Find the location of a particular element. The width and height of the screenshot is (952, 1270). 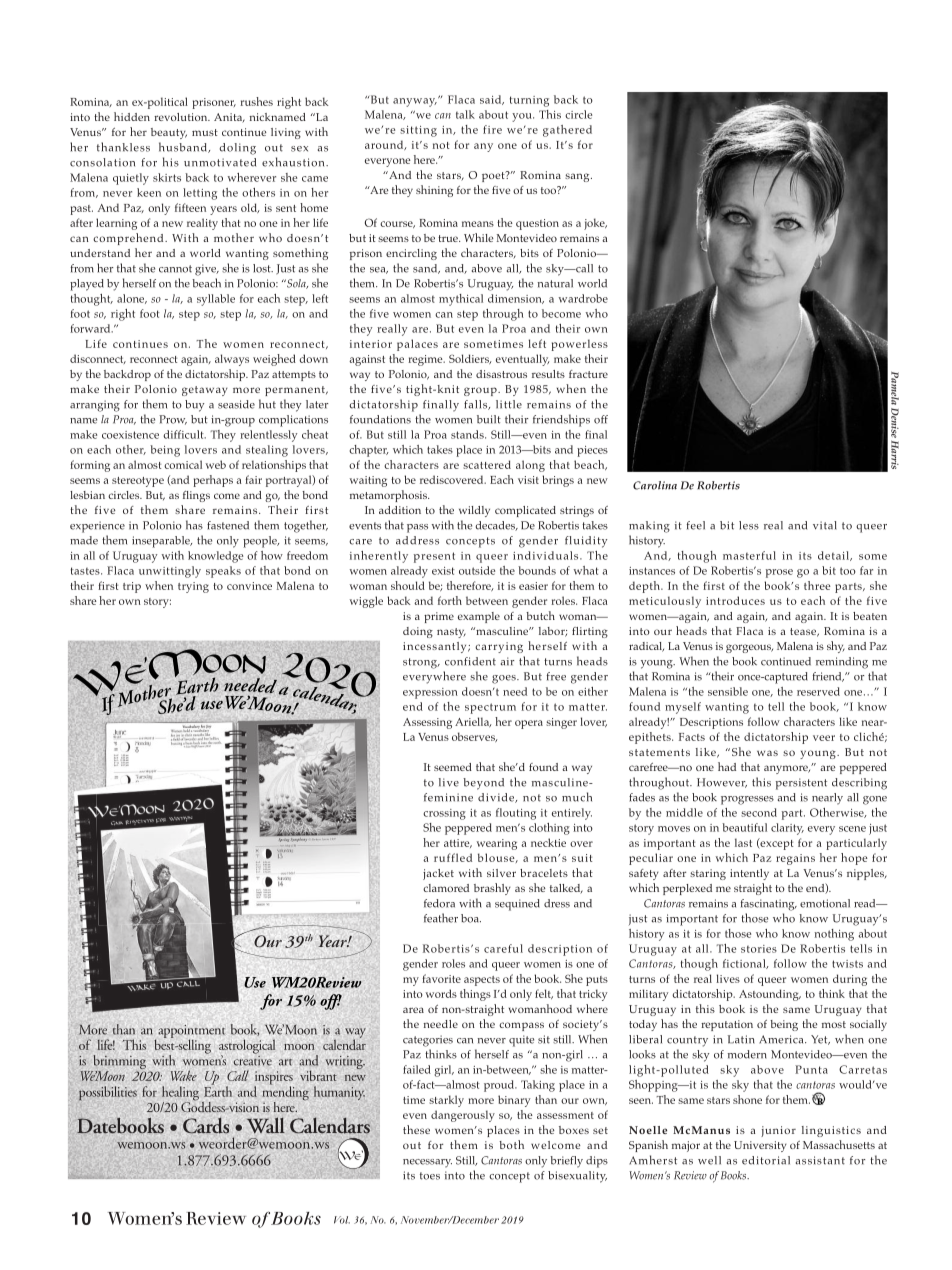

carrying is located at coordinates (499, 647).
